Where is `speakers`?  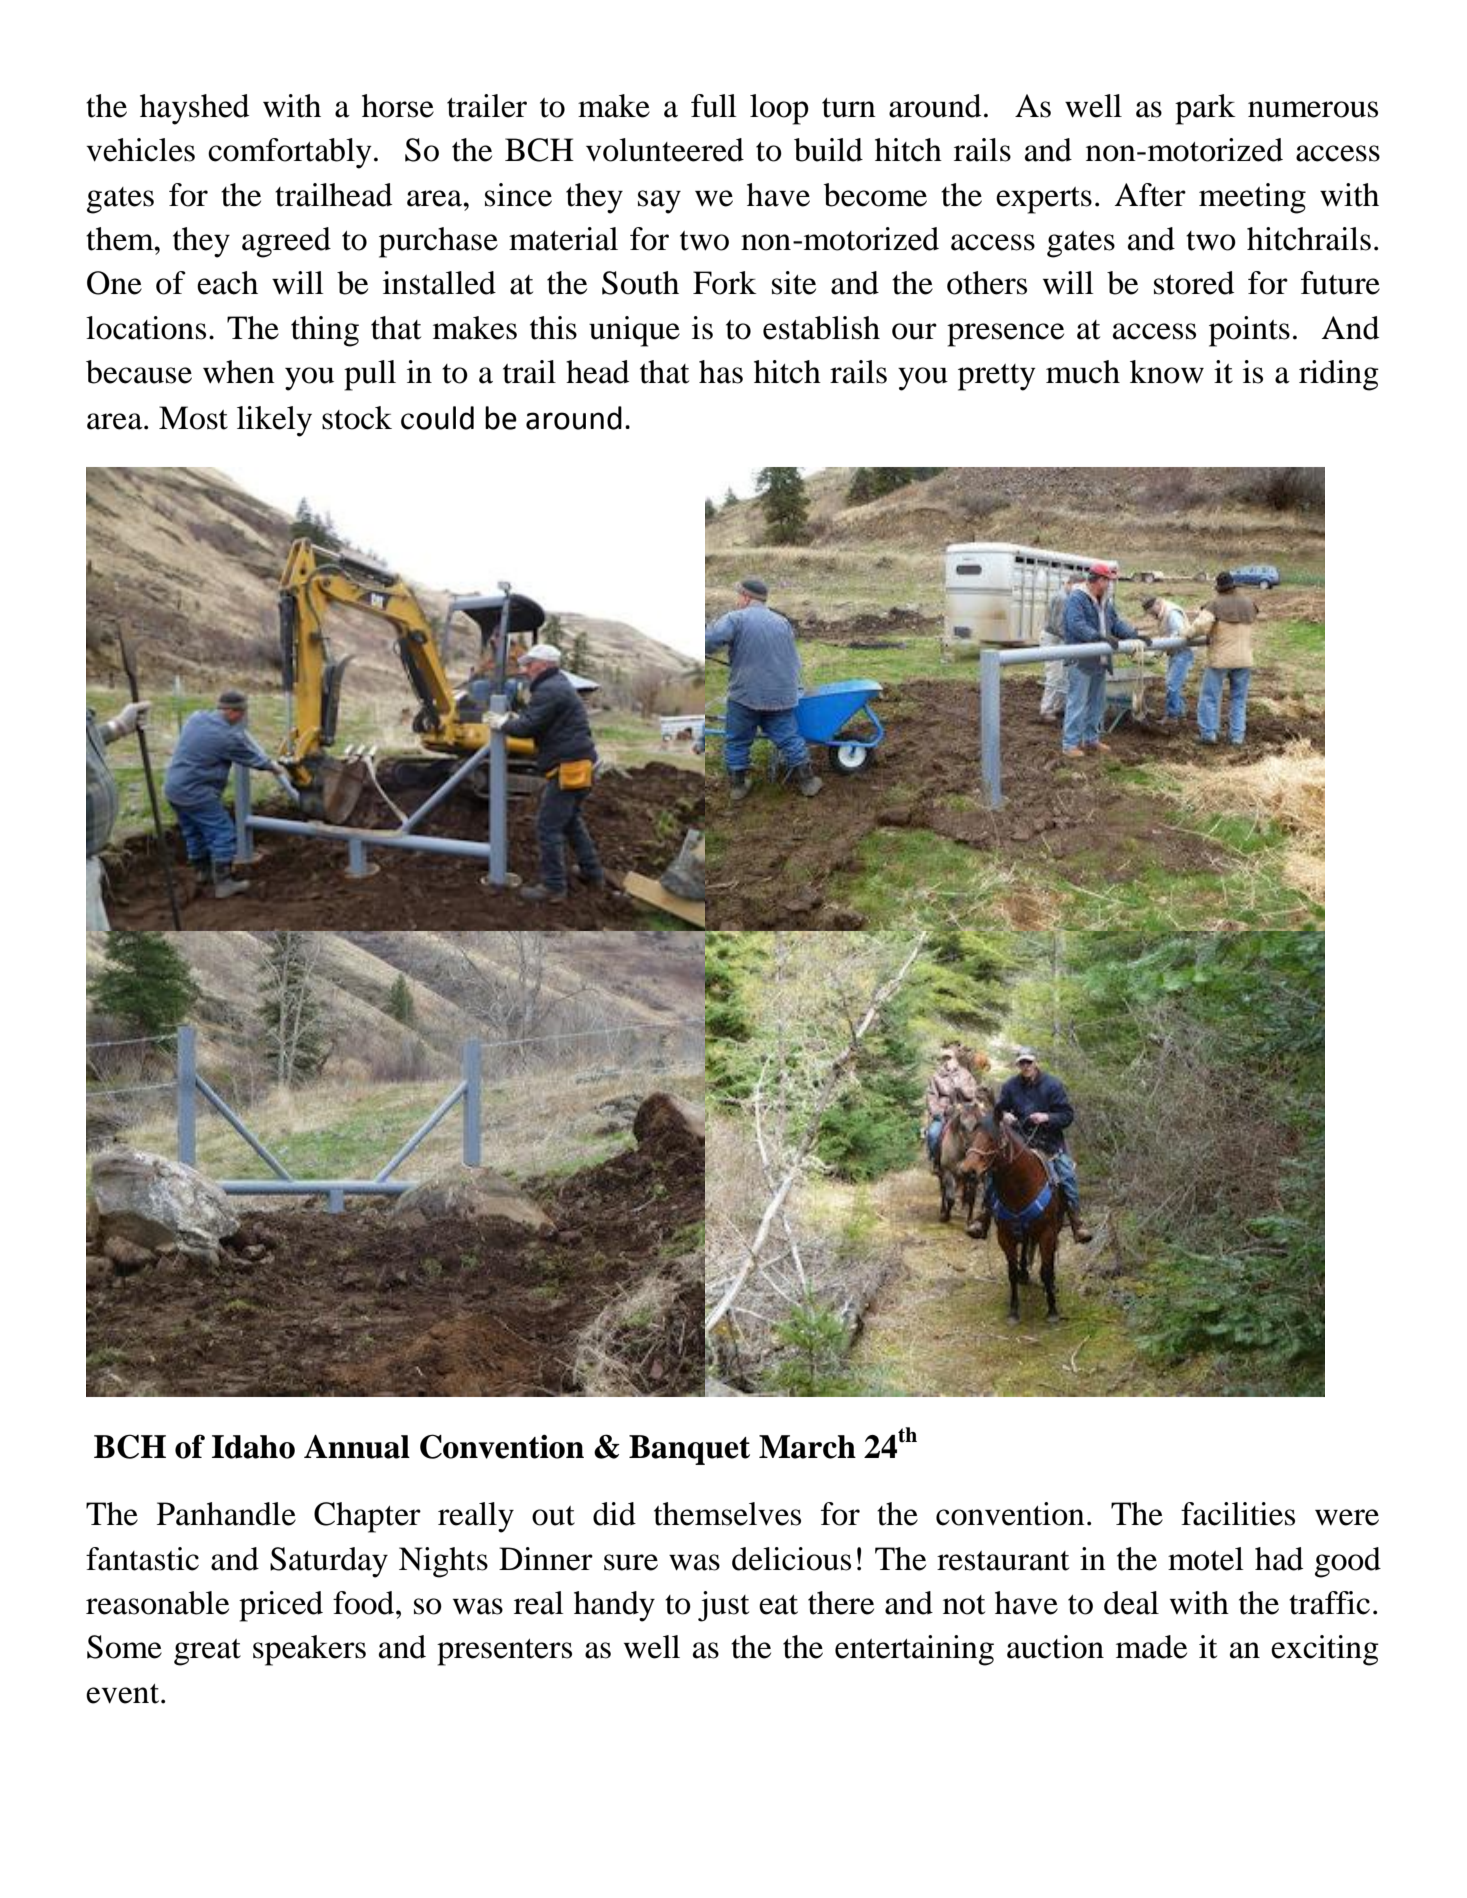
speakers is located at coordinates (309, 1650).
